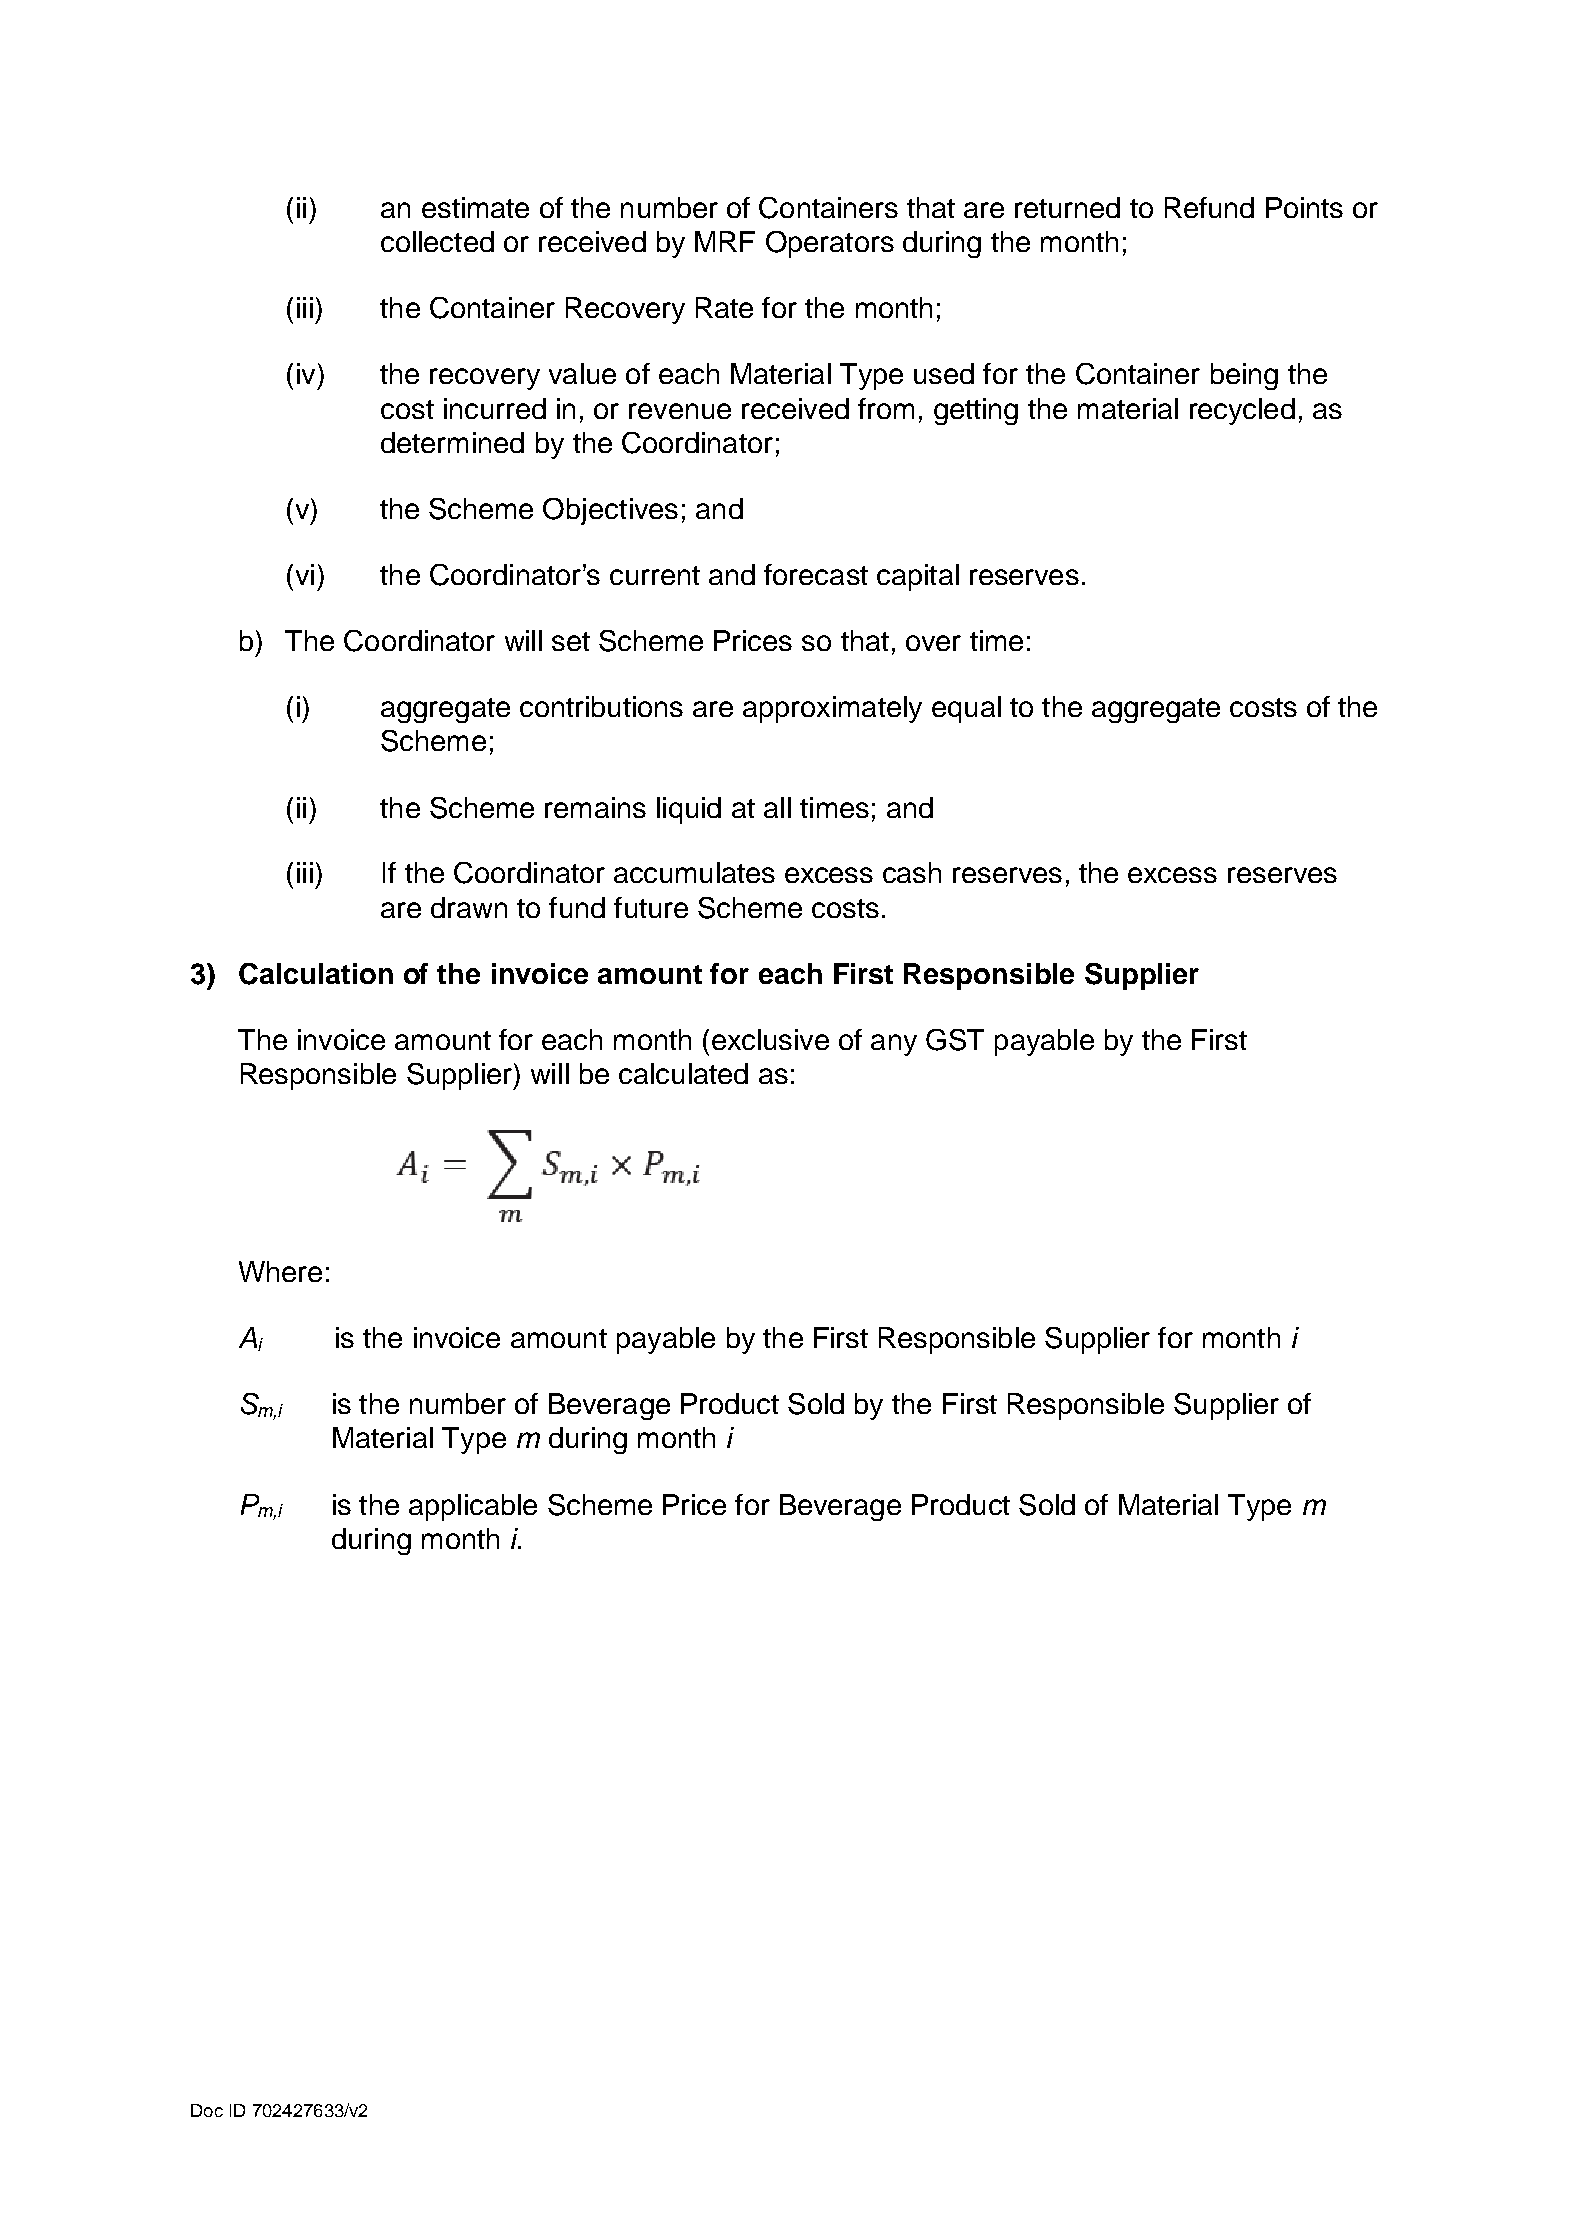 The width and height of the page is (1572, 2223). I want to click on any, so click(894, 1045).
